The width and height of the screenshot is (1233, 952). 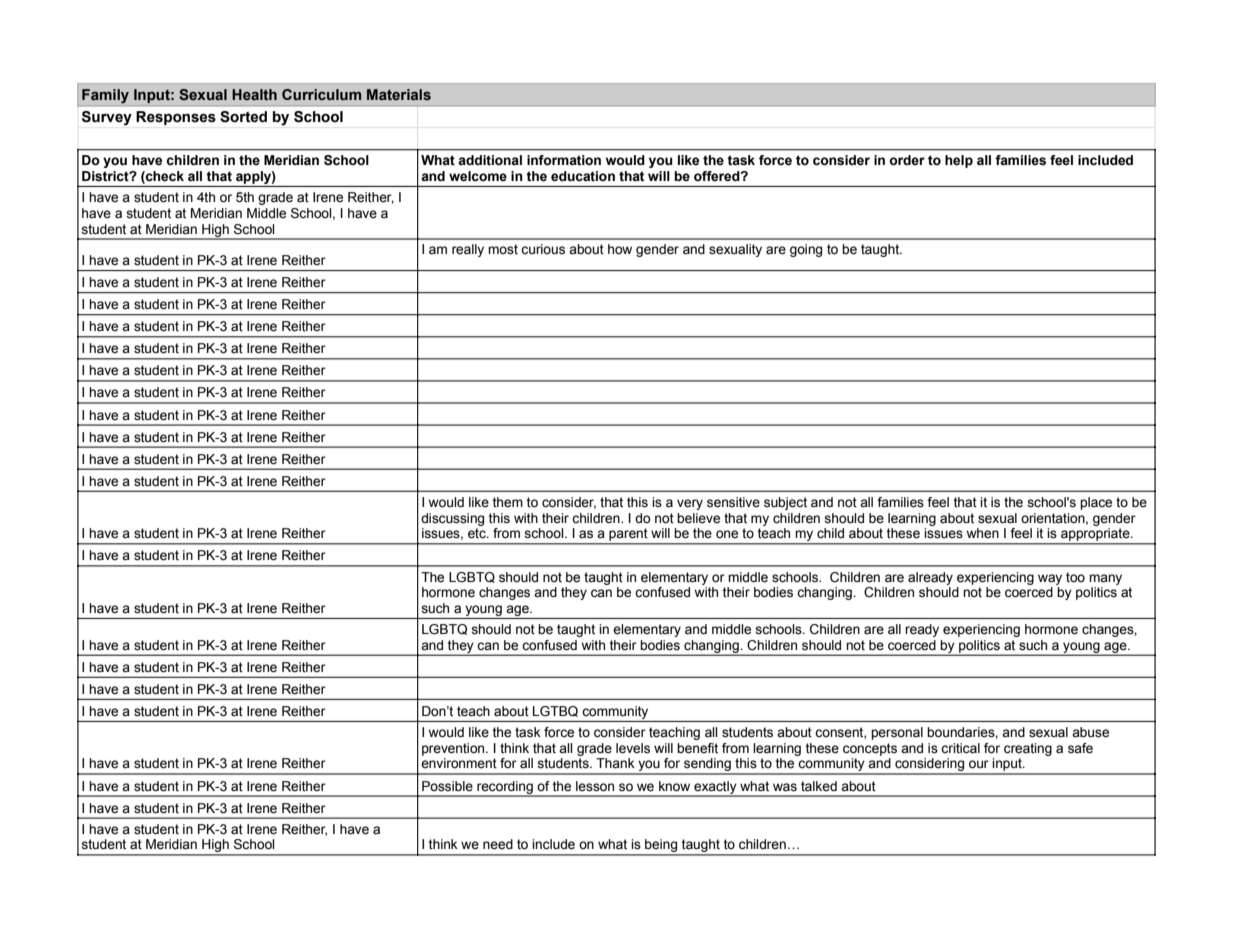 What do you see at coordinates (478, 533) in the screenshot?
I see `etc` at bounding box center [478, 533].
